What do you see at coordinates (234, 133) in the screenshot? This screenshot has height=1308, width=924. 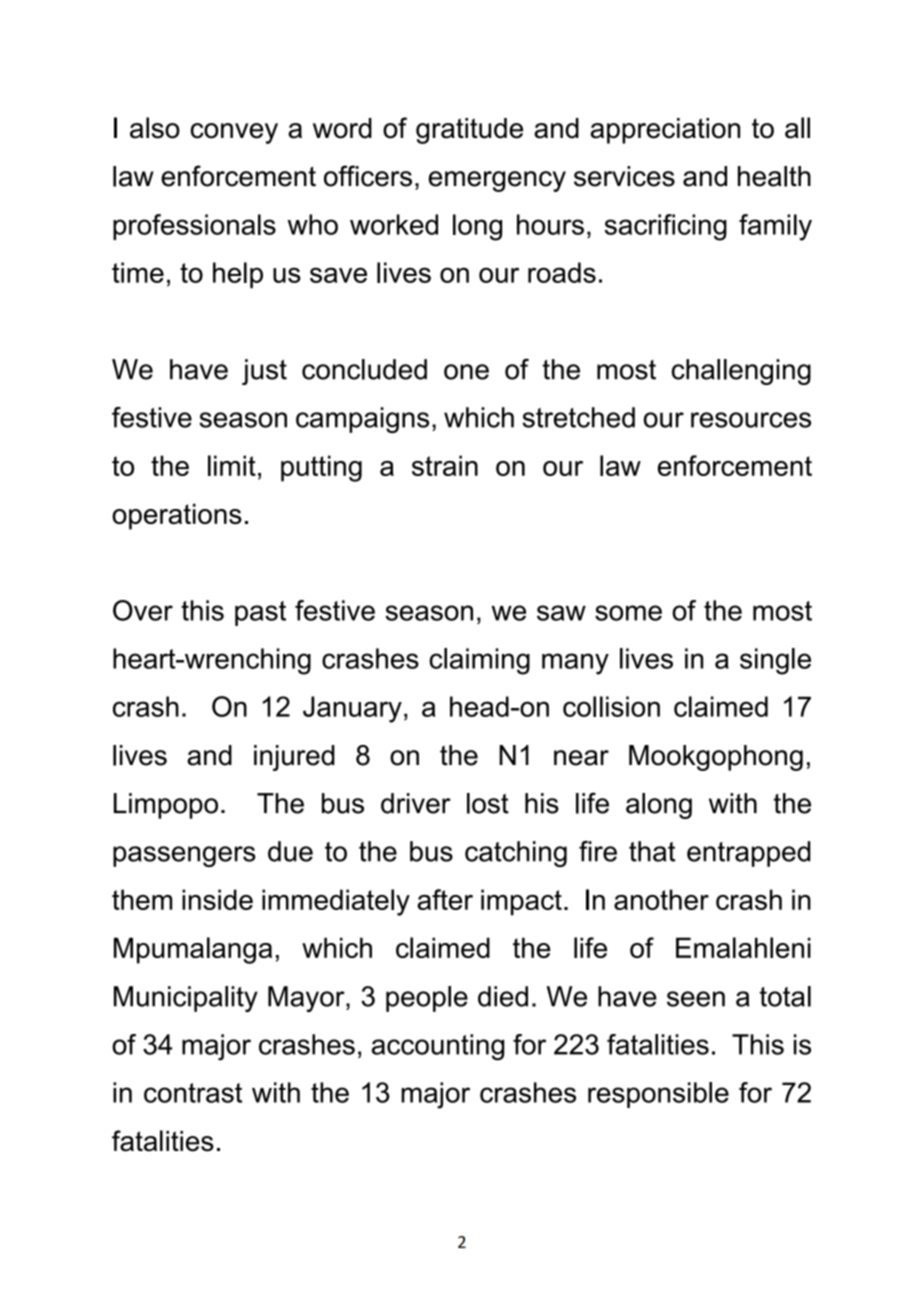 I see `convey` at bounding box center [234, 133].
